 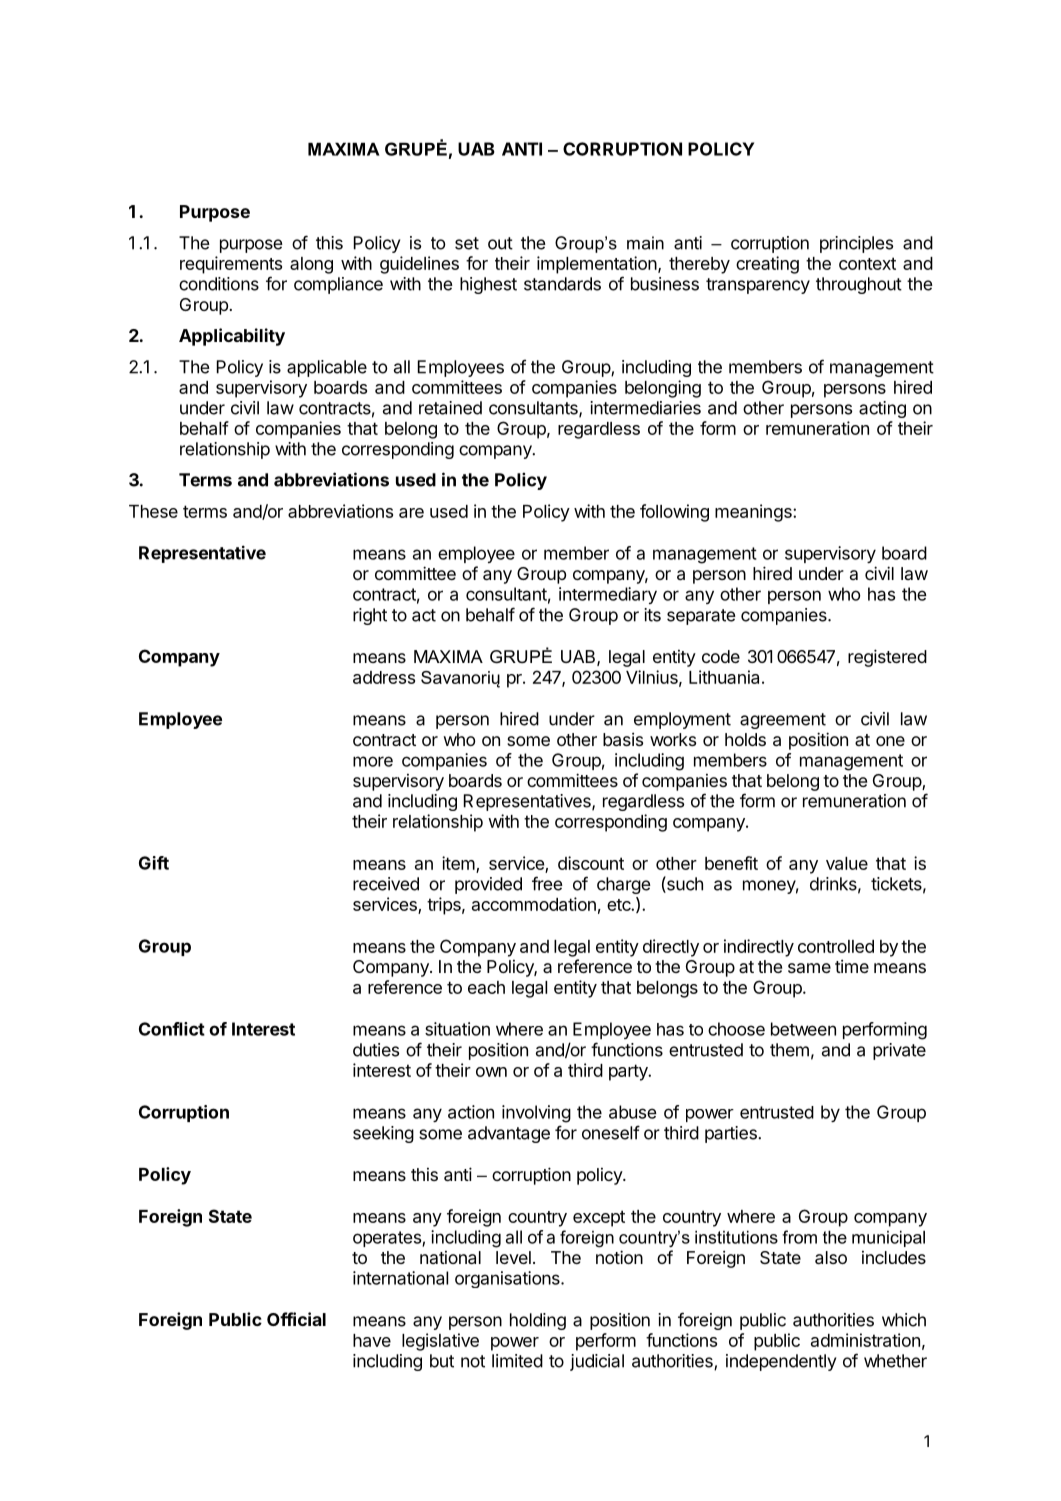 What do you see at coordinates (865, 1340) in the screenshot?
I see `administration` at bounding box center [865, 1340].
